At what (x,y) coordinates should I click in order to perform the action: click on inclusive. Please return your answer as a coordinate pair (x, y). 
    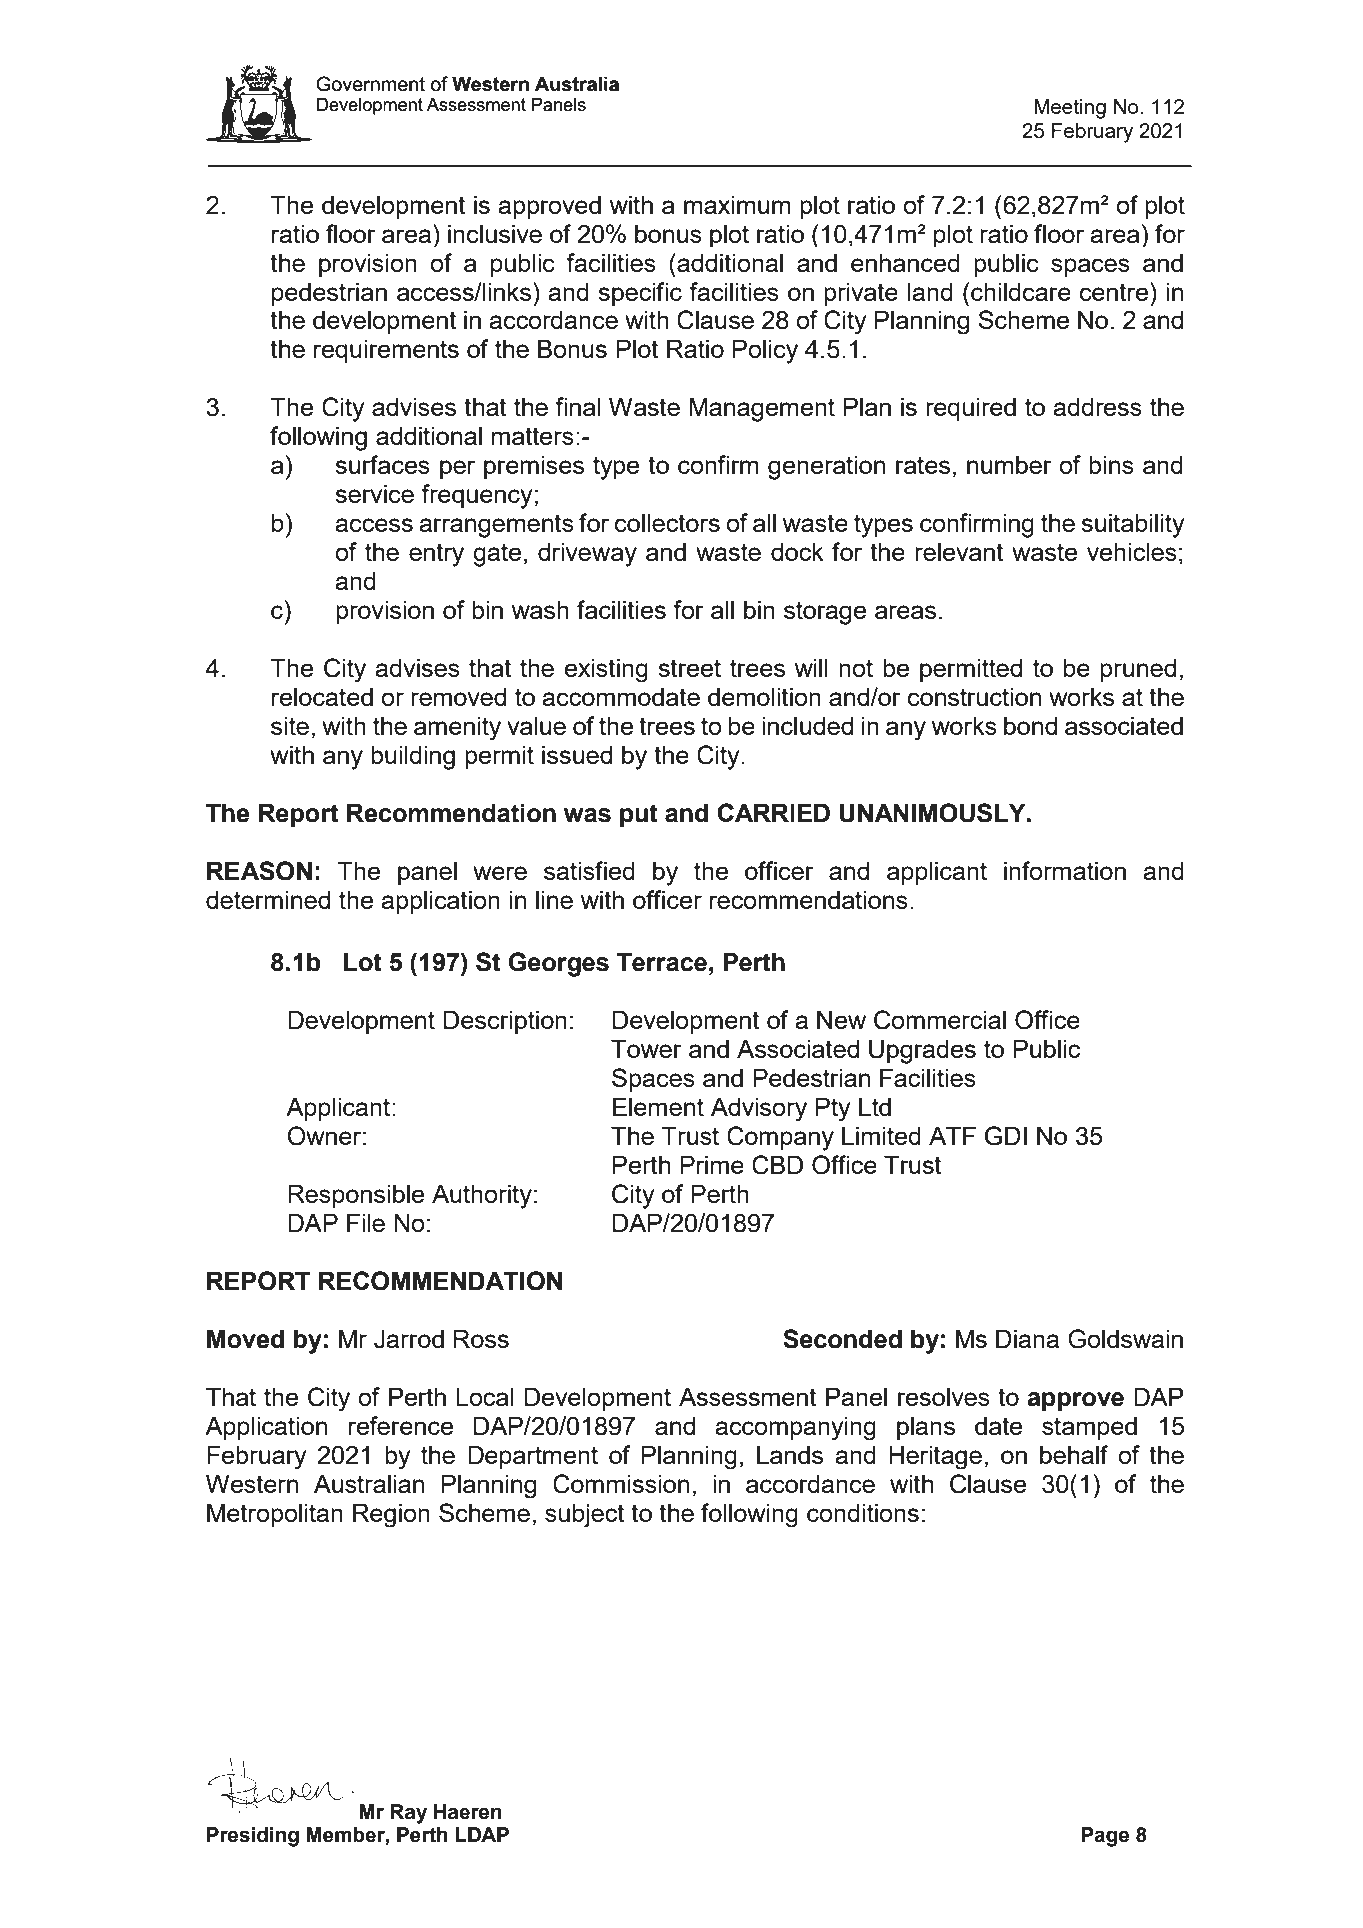
    Looking at the image, I should click on (495, 233).
